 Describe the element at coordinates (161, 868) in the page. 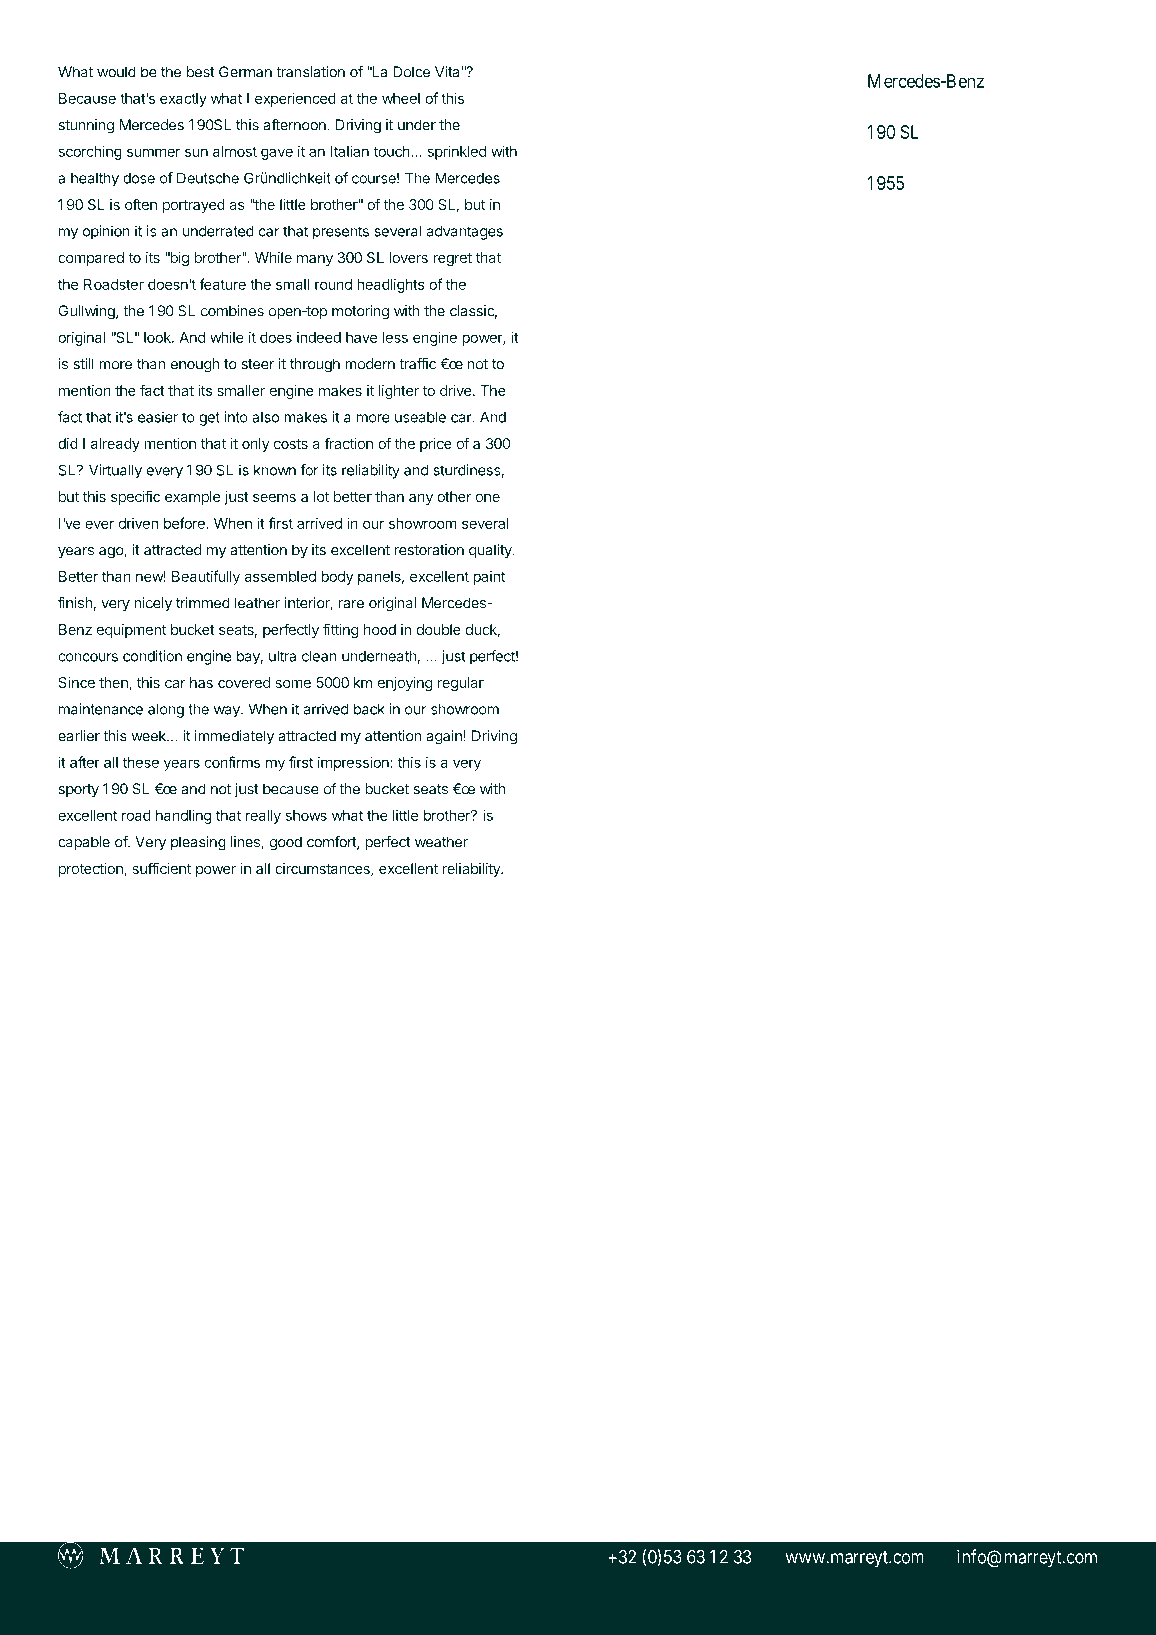

I see `sufficient` at that location.
